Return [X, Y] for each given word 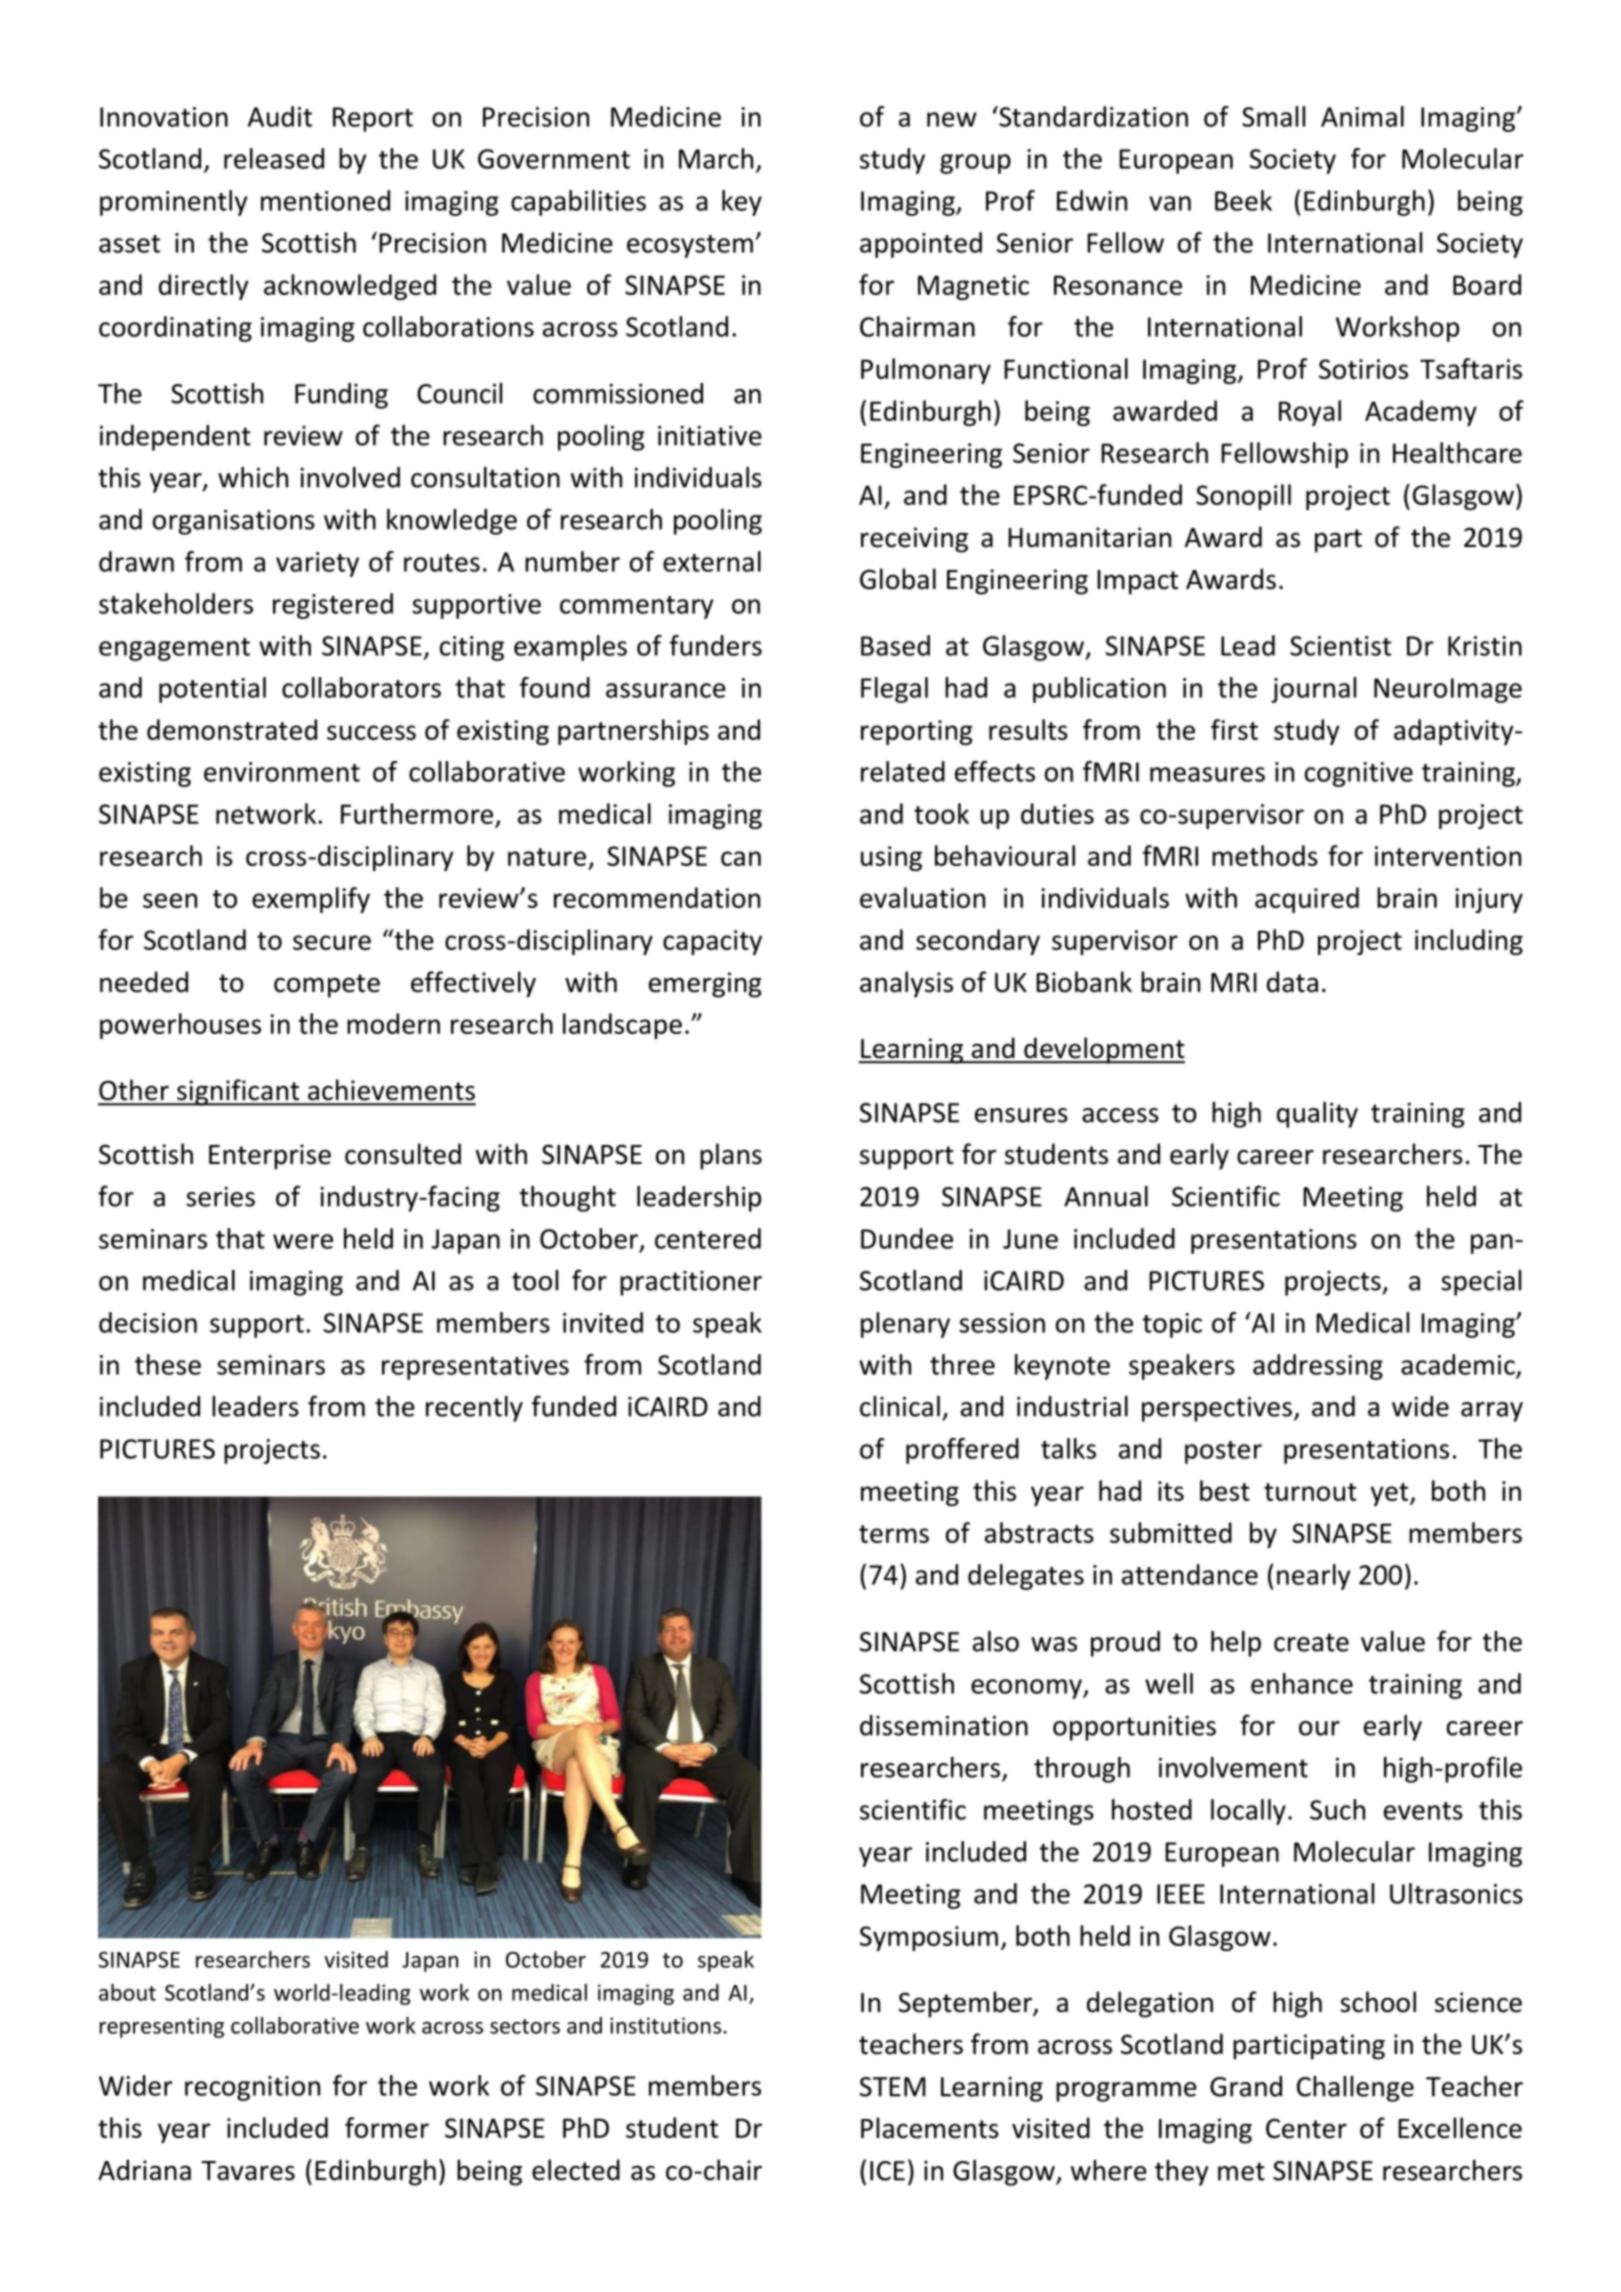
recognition [252, 2088]
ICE [887, 2171]
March [716, 158]
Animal [1362, 116]
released [274, 158]
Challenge [1355, 2089]
